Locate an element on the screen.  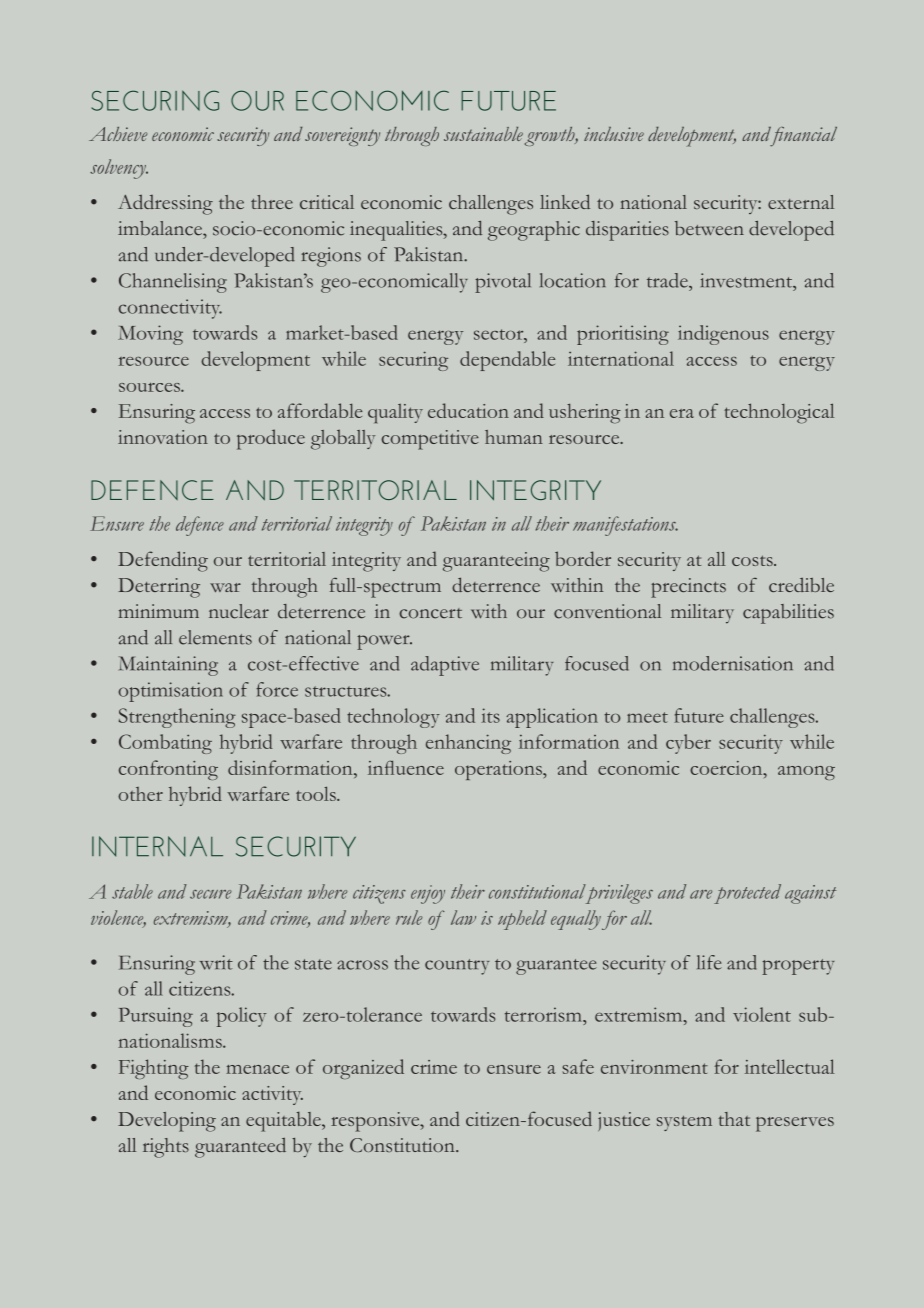
modernisation is located at coordinates (733, 663).
